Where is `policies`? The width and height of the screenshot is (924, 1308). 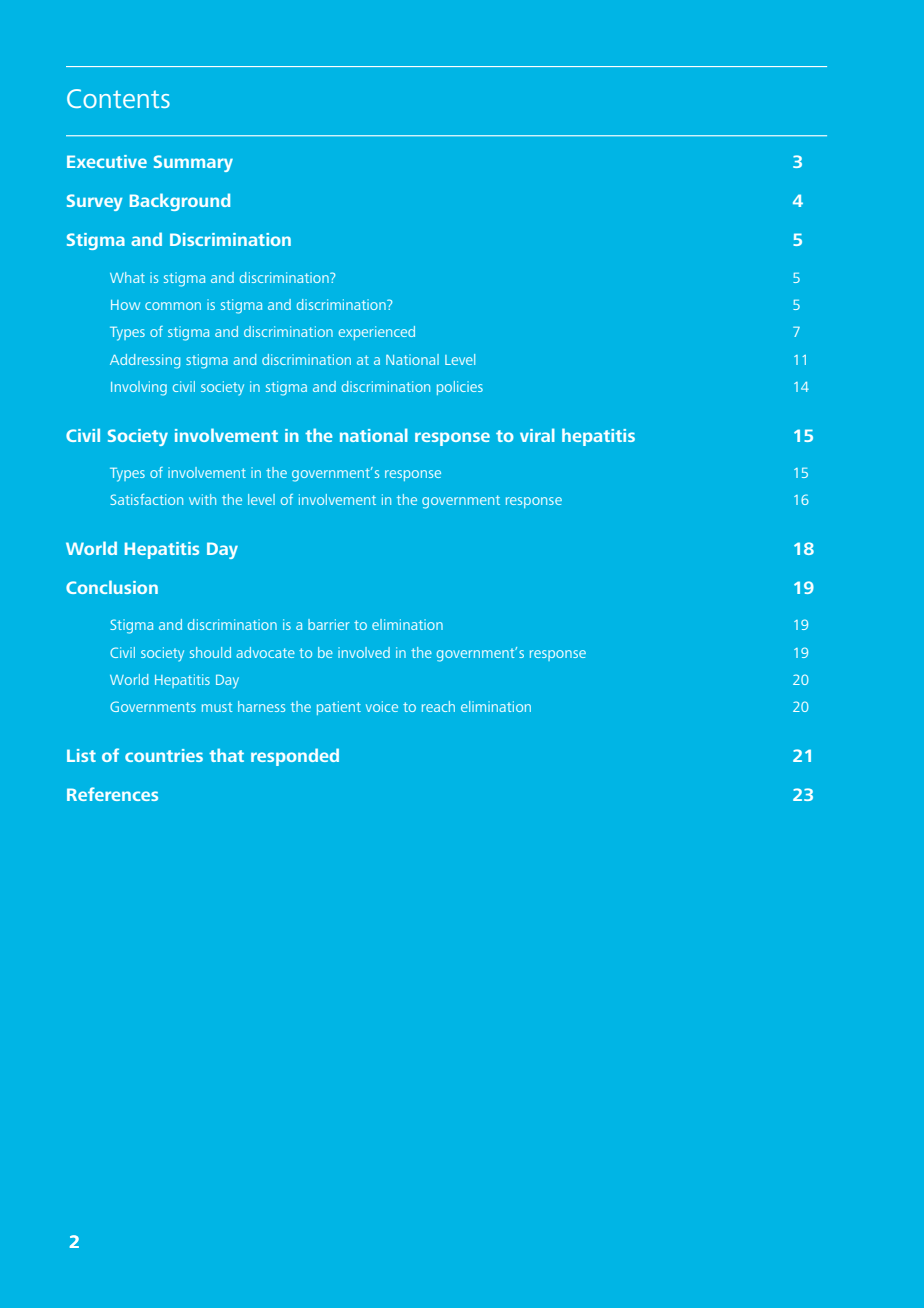
policies is located at coordinates (460, 388).
